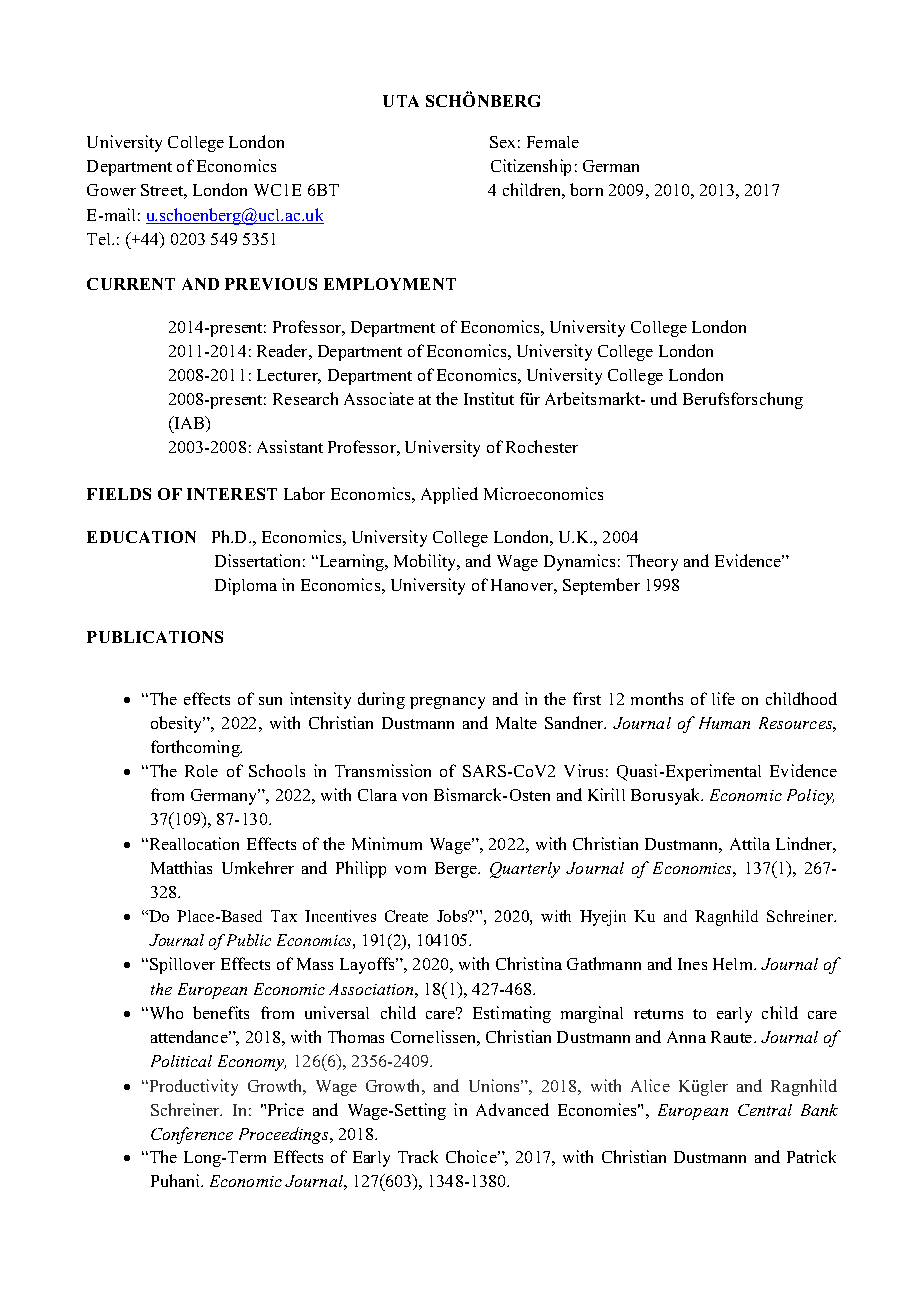 Image resolution: width=924 pixels, height=1308 pixels. Describe the element at coordinates (111, 190) in the screenshot. I see `Gower` at that location.
